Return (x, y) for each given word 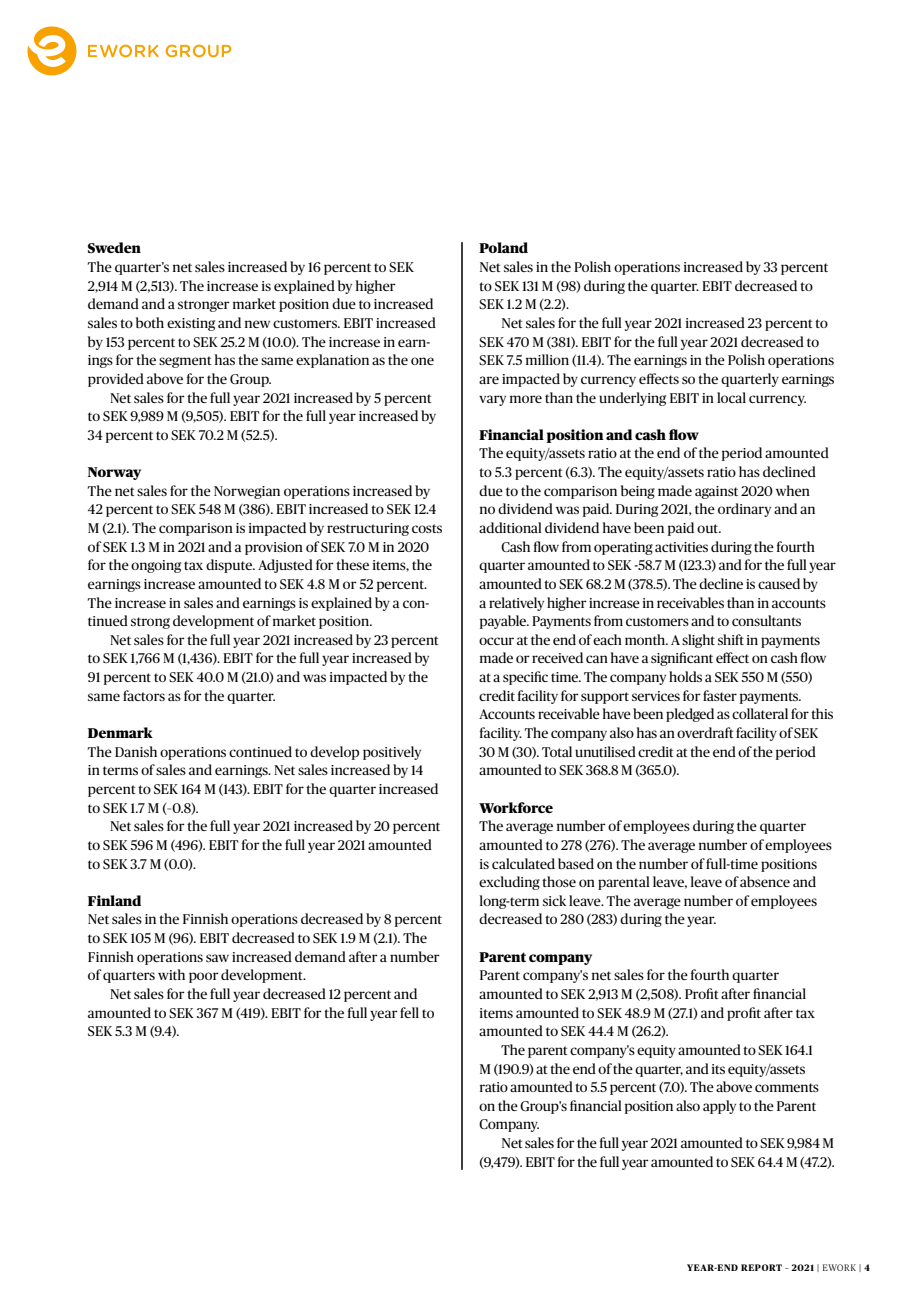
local (731, 397)
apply (719, 1107)
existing (191, 324)
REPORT (761, 1267)
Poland (503, 247)
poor (204, 977)
